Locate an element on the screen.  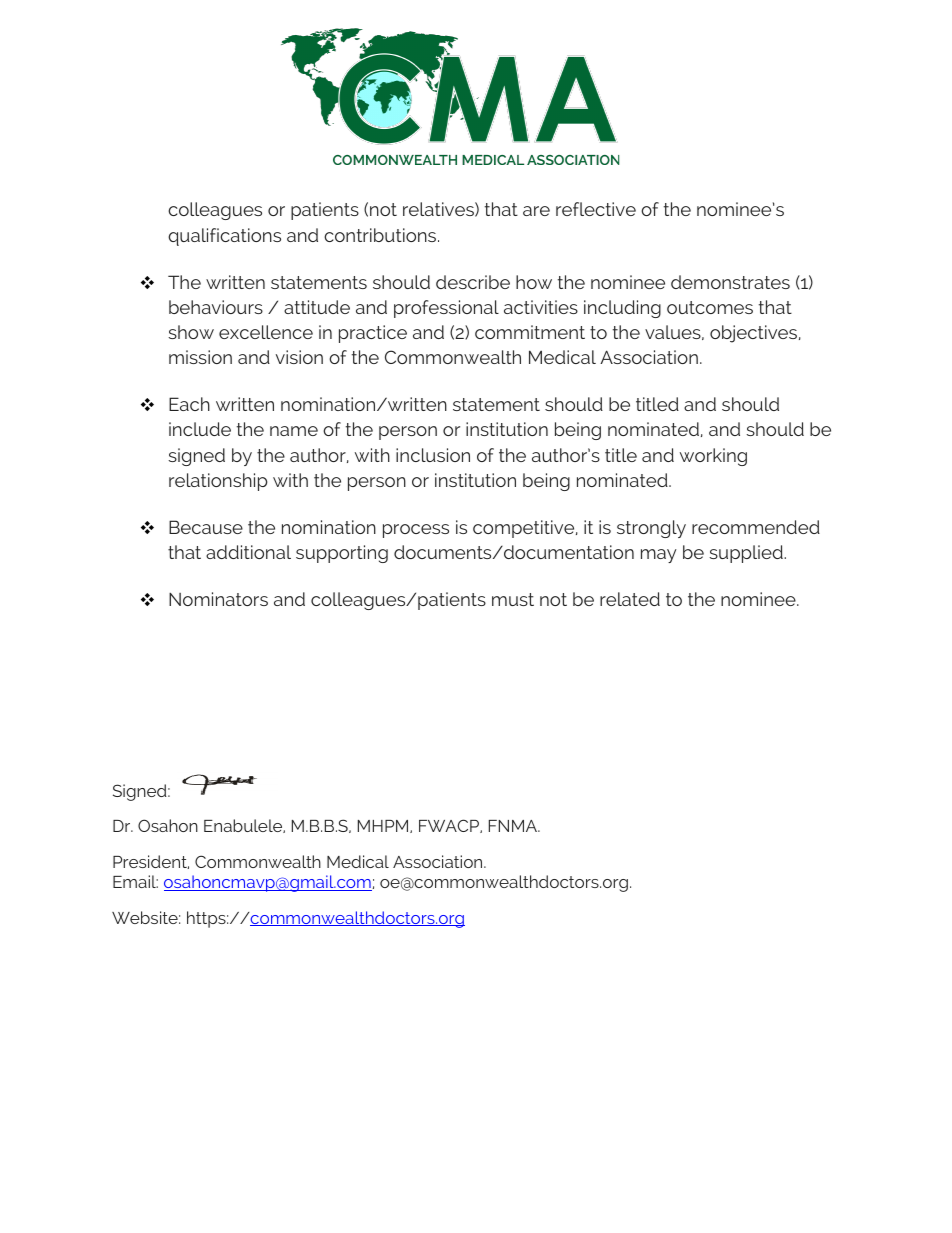
inclusion is located at coordinates (433, 455).
